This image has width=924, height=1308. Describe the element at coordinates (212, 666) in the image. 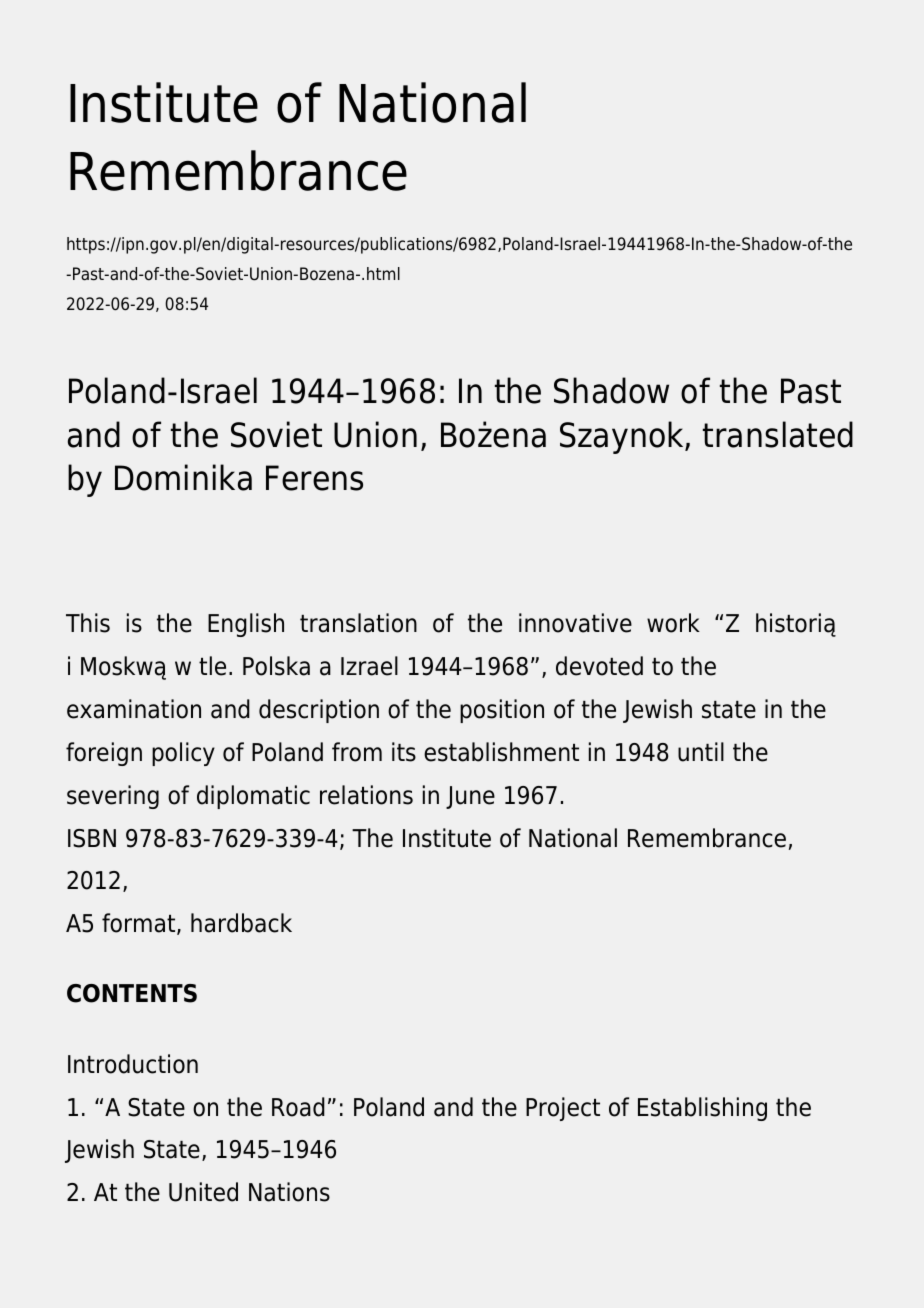

I see `tle` at that location.
